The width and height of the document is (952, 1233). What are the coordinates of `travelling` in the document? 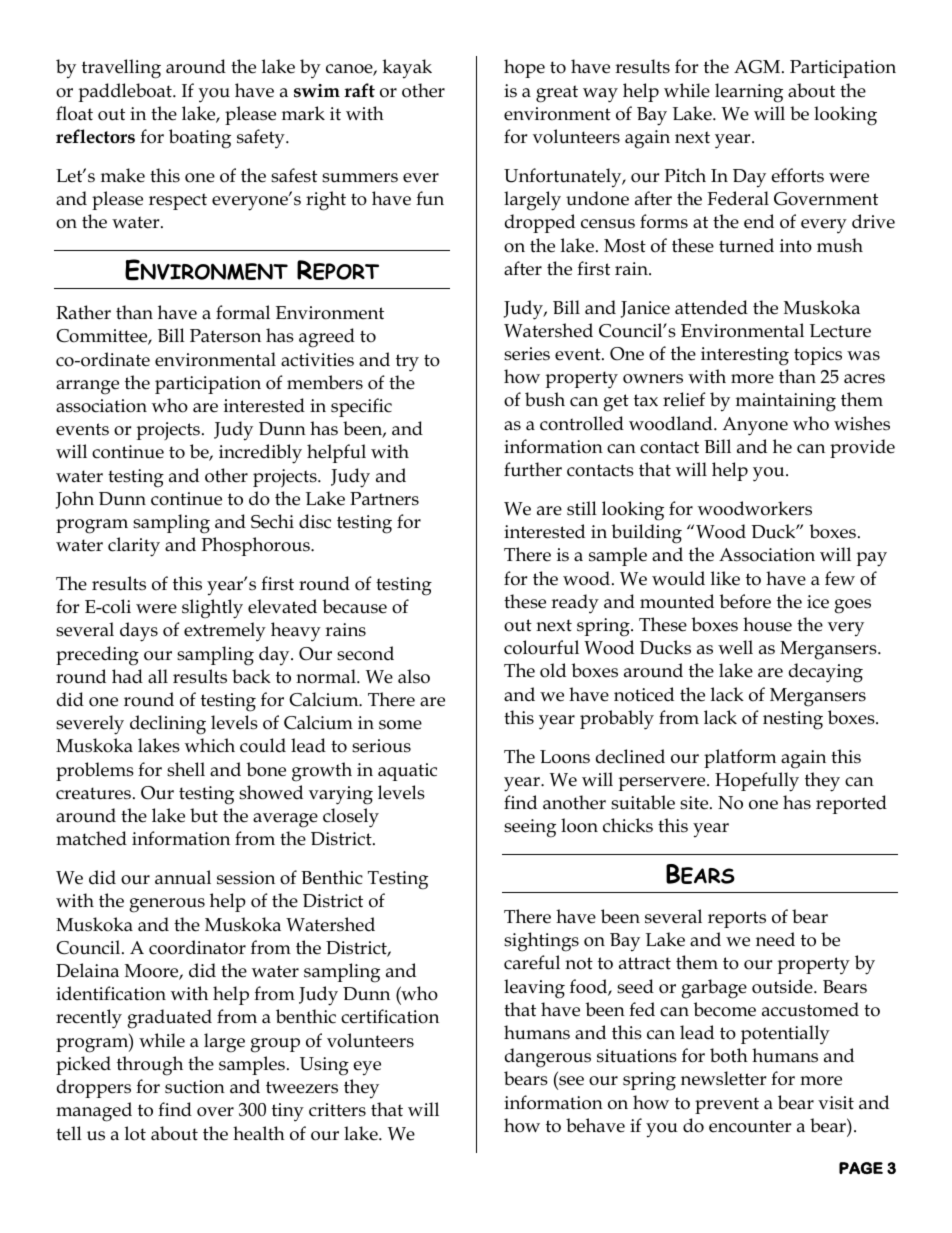 It's located at (121, 69).
